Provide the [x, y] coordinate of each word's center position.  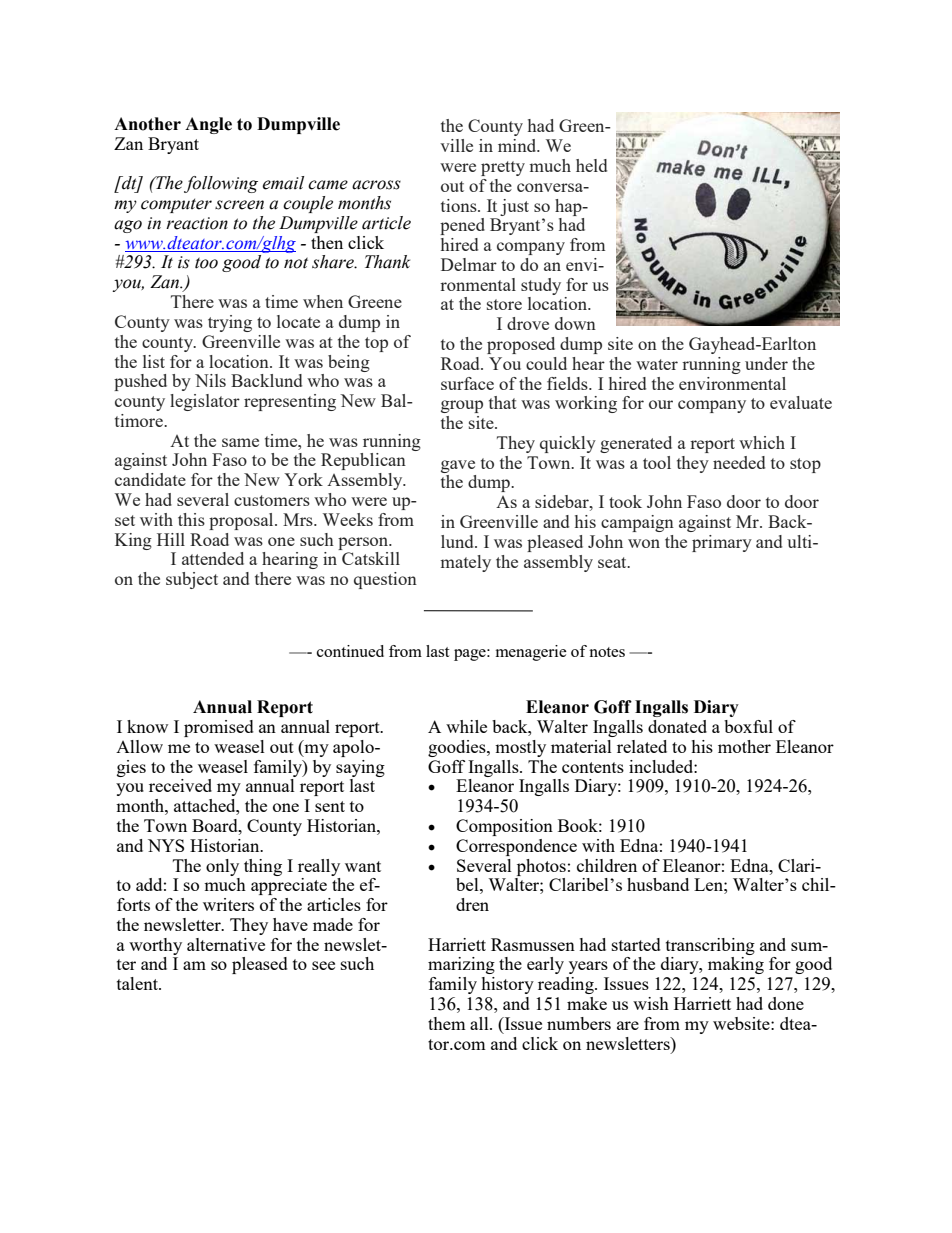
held [591, 165]
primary [722, 543]
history [507, 985]
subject [192, 580]
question [385, 580]
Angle [208, 125]
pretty [503, 168]
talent [138, 983]
